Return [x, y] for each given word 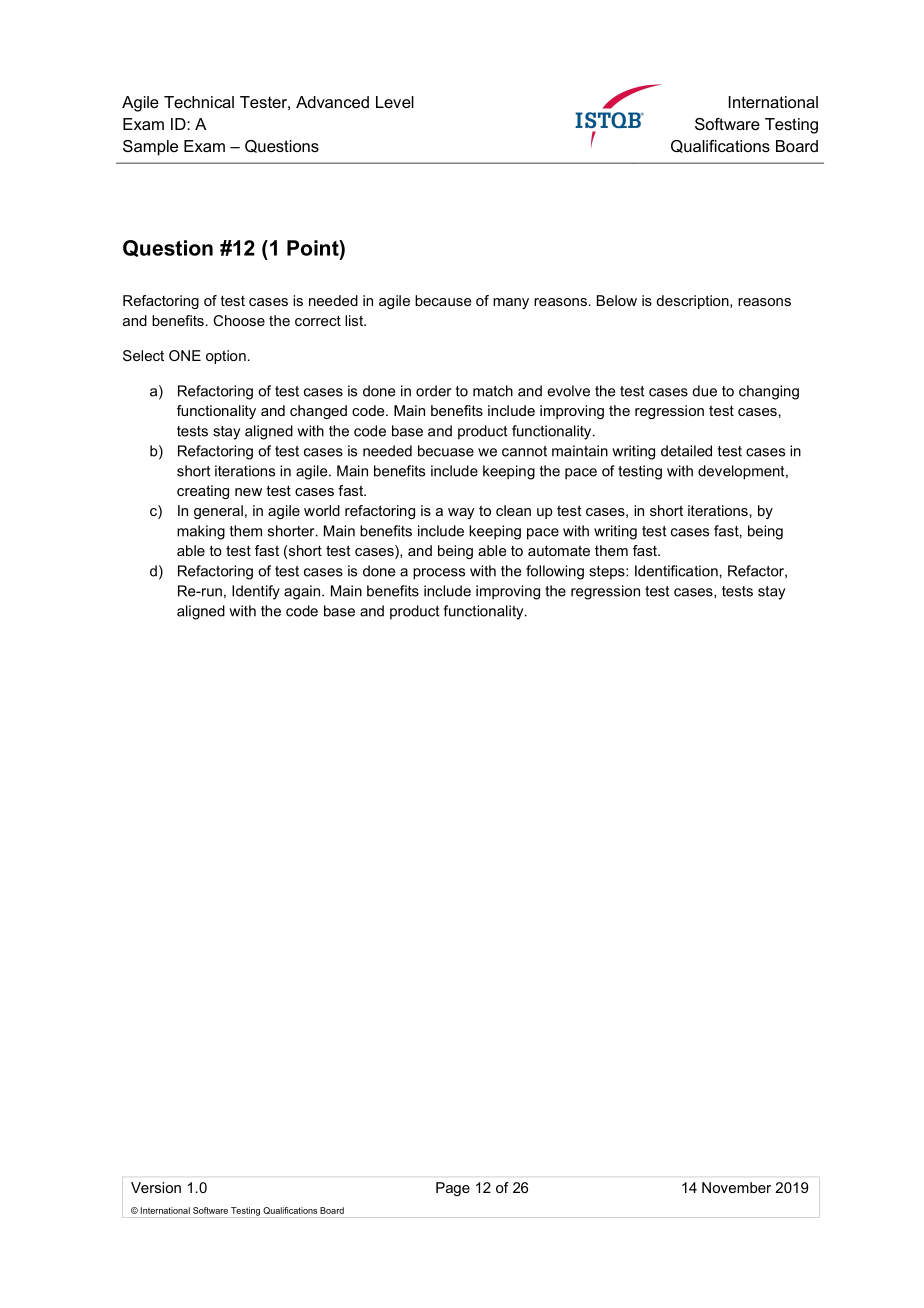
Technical [199, 102]
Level [395, 102]
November [736, 1187]
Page [453, 1189]
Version [156, 1187]
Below [617, 300]
